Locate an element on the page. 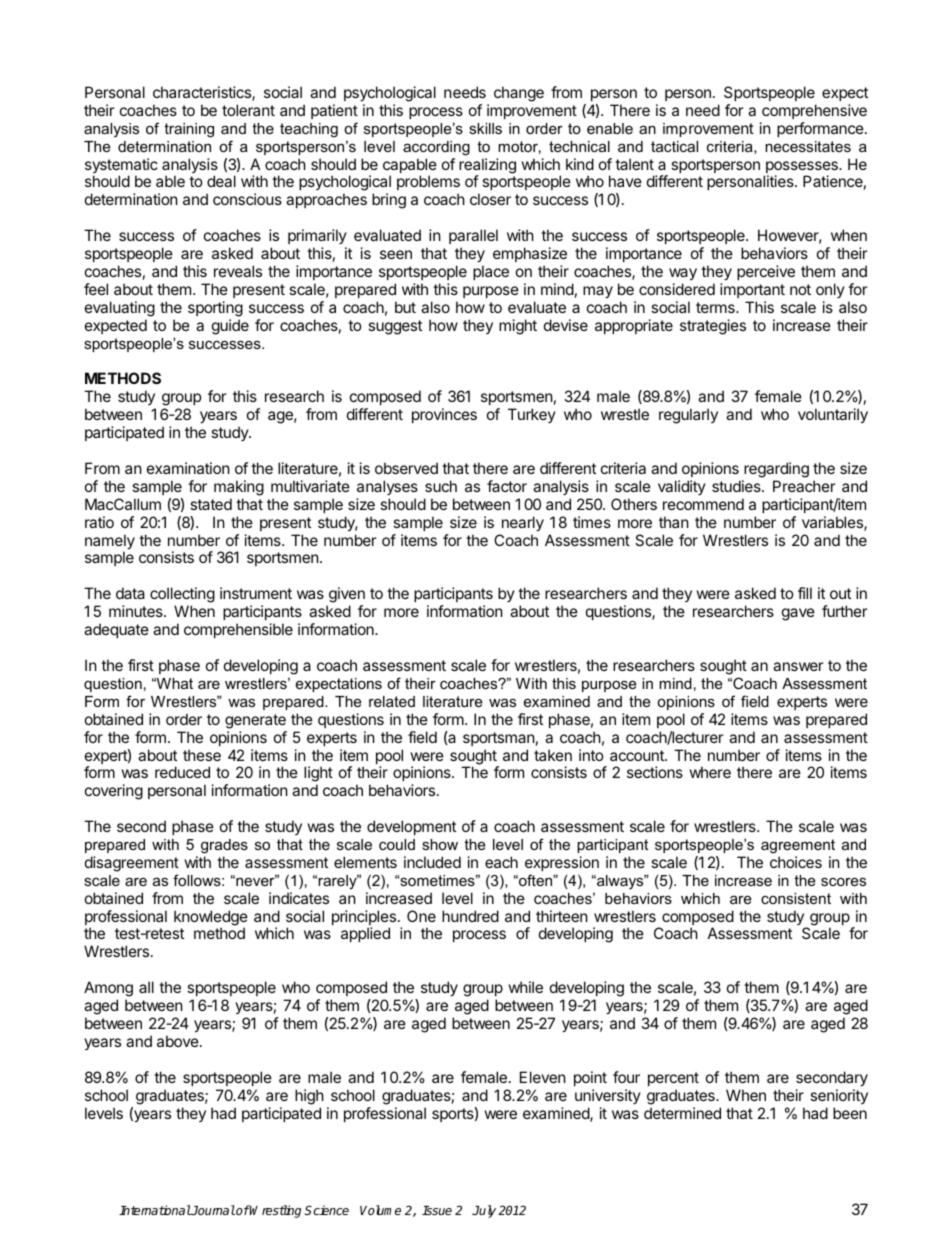 The height and width of the image is (1233, 952). guide is located at coordinates (230, 327).
